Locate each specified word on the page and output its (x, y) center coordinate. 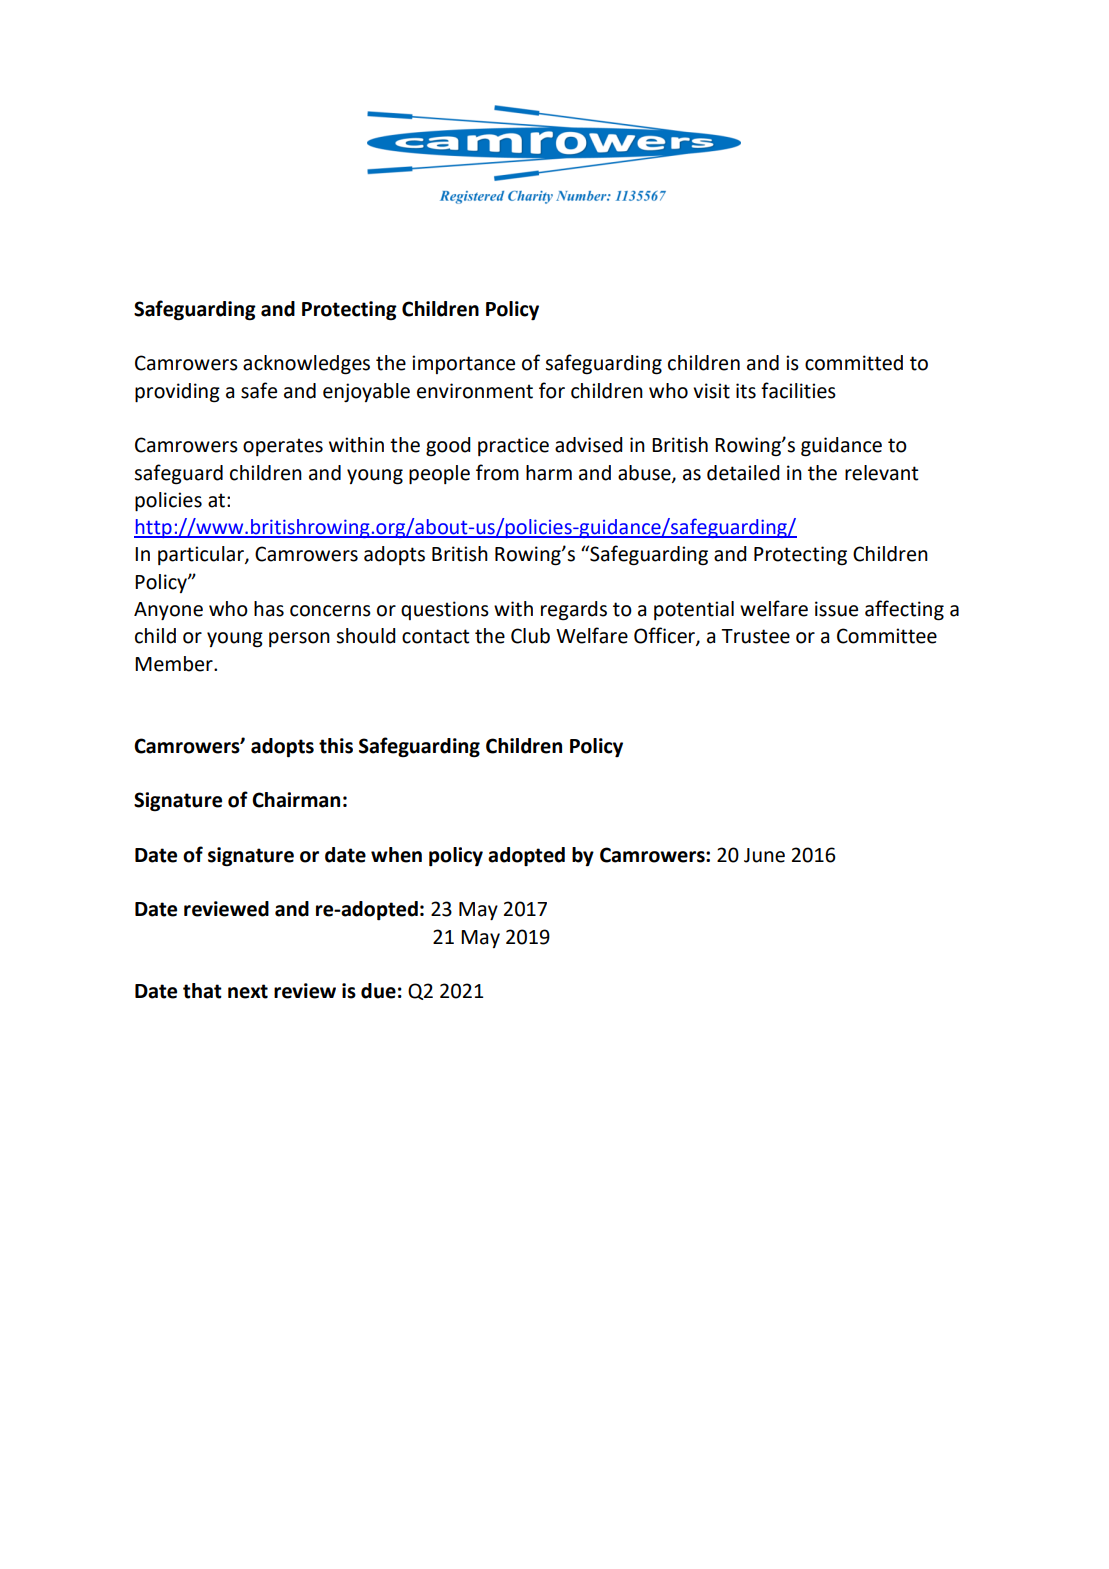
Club (530, 636)
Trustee (755, 636)
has (269, 609)
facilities (798, 390)
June (764, 855)
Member (175, 664)
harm (549, 473)
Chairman (296, 800)
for (552, 390)
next (248, 991)
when (396, 855)
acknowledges (306, 365)
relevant (881, 473)
